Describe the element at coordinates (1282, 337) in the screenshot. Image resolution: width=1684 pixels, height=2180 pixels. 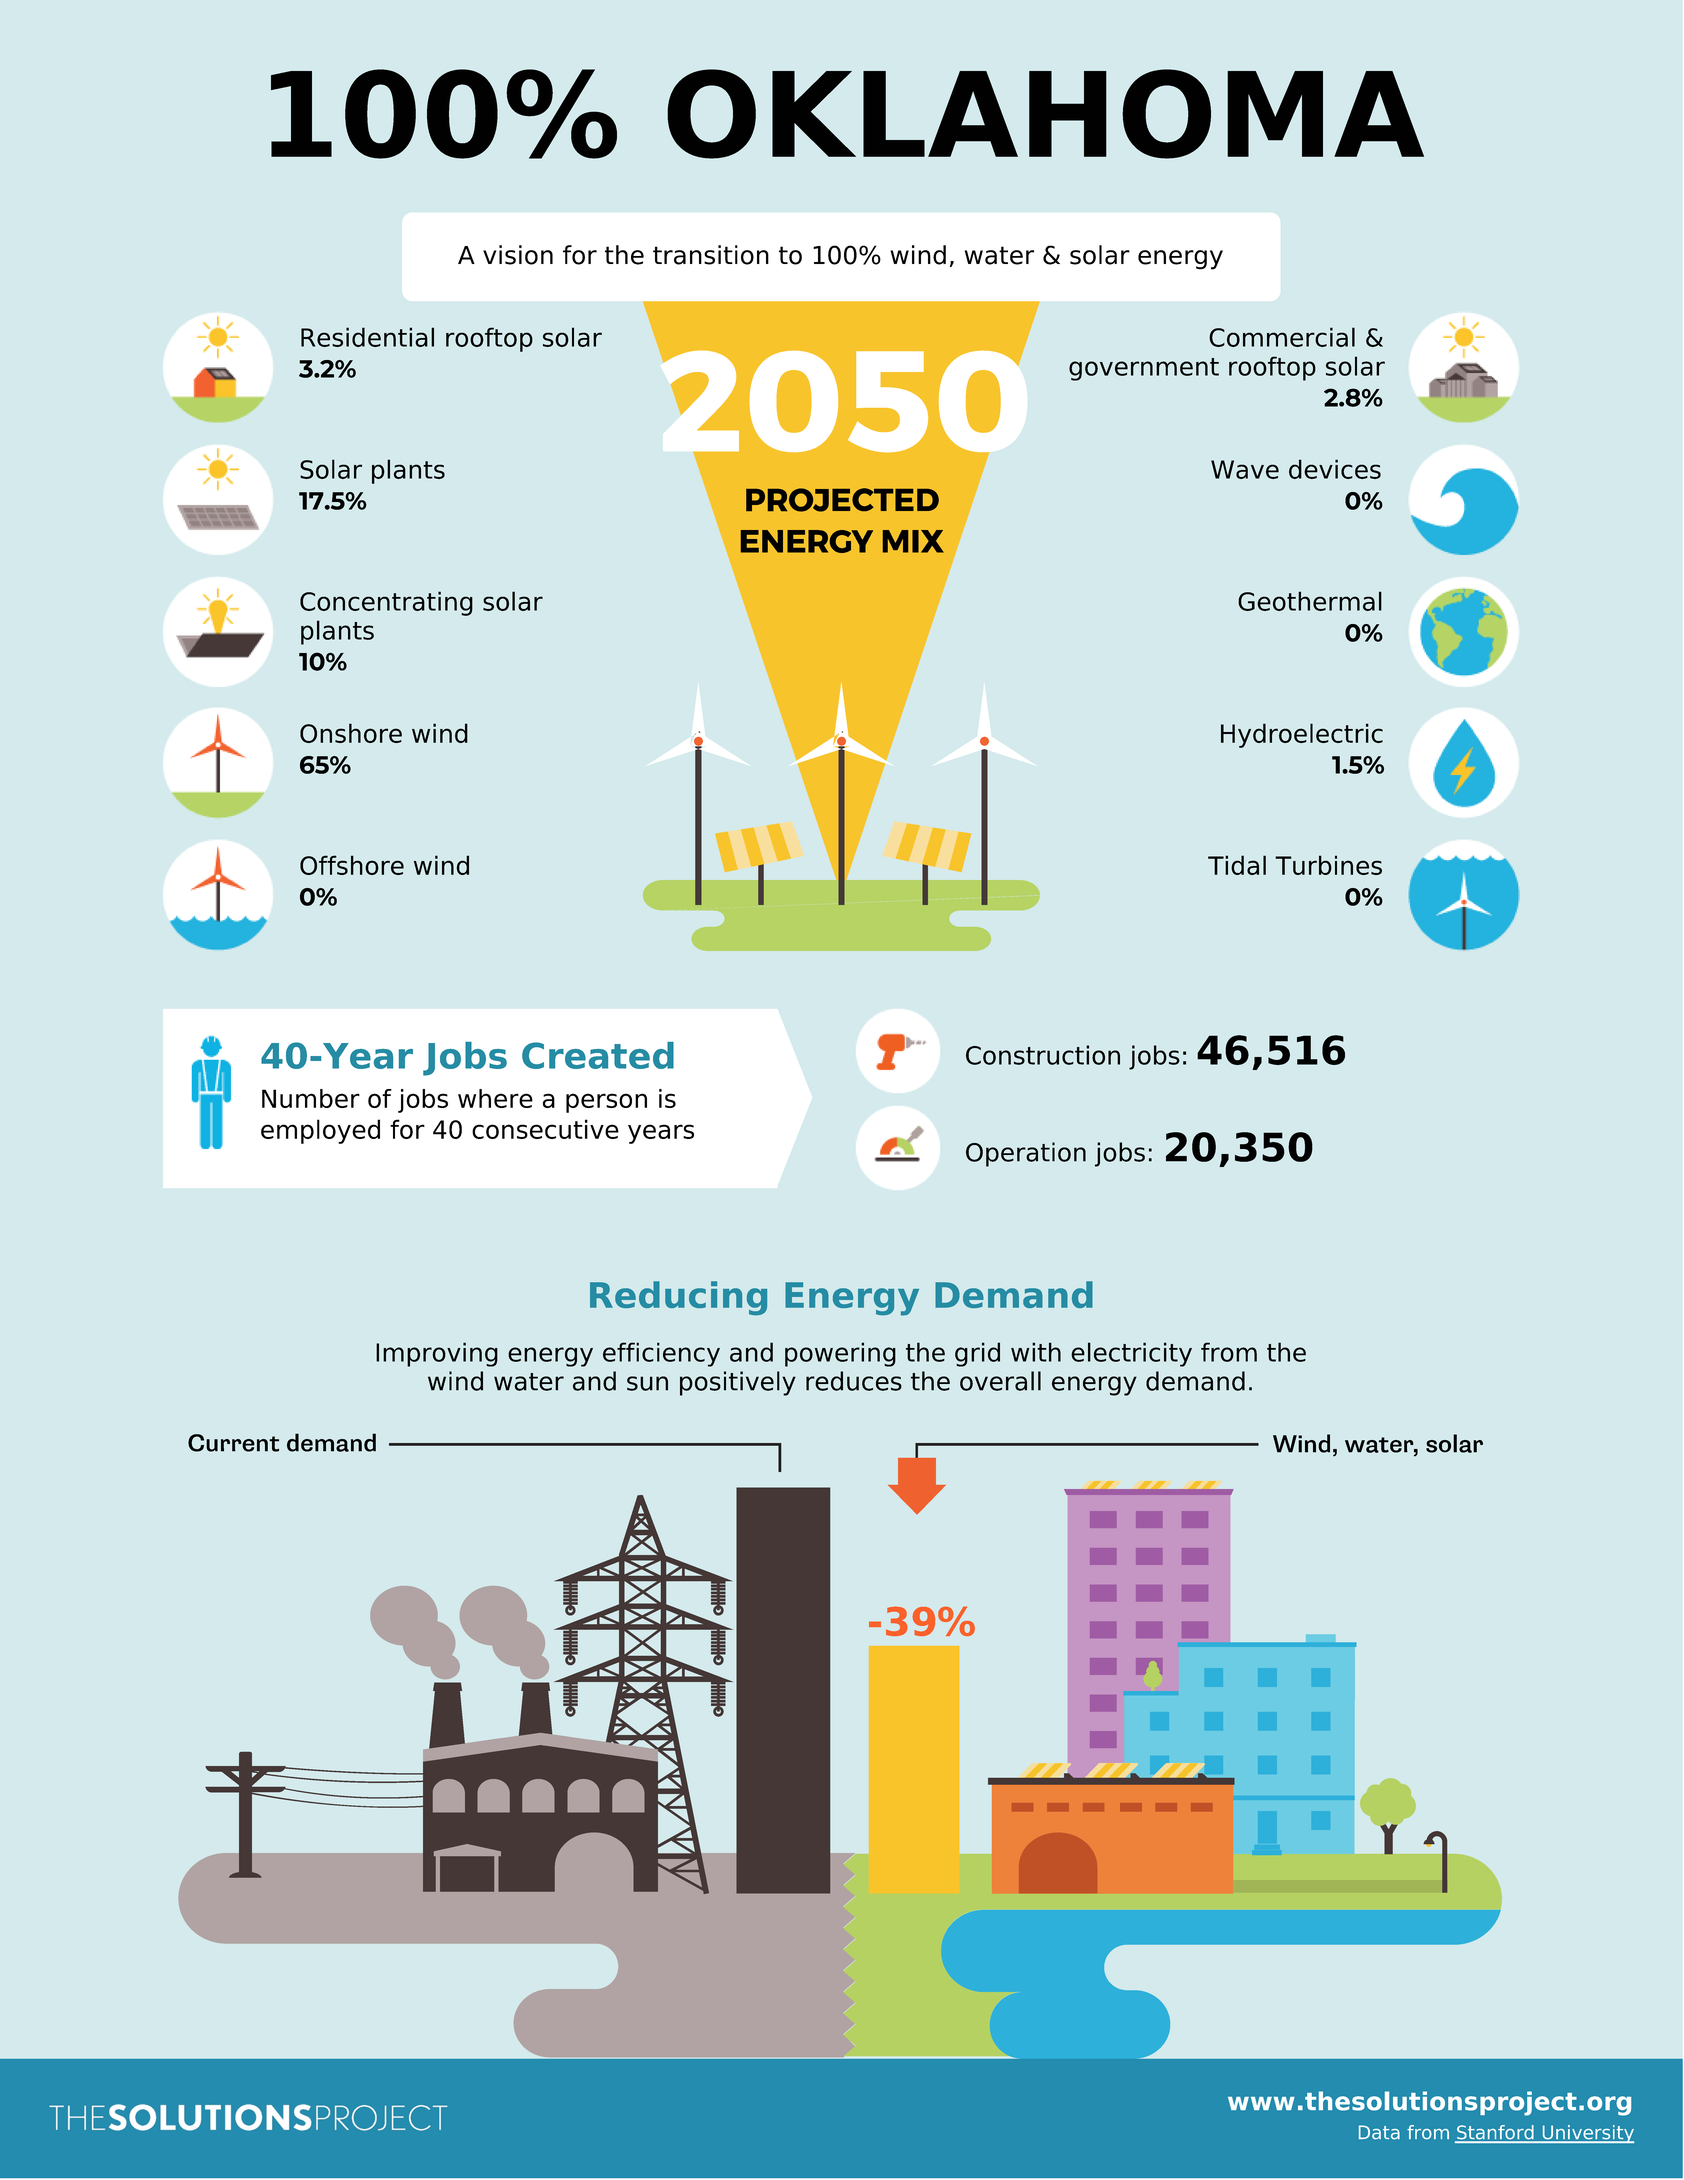
I see `Commercial` at that location.
